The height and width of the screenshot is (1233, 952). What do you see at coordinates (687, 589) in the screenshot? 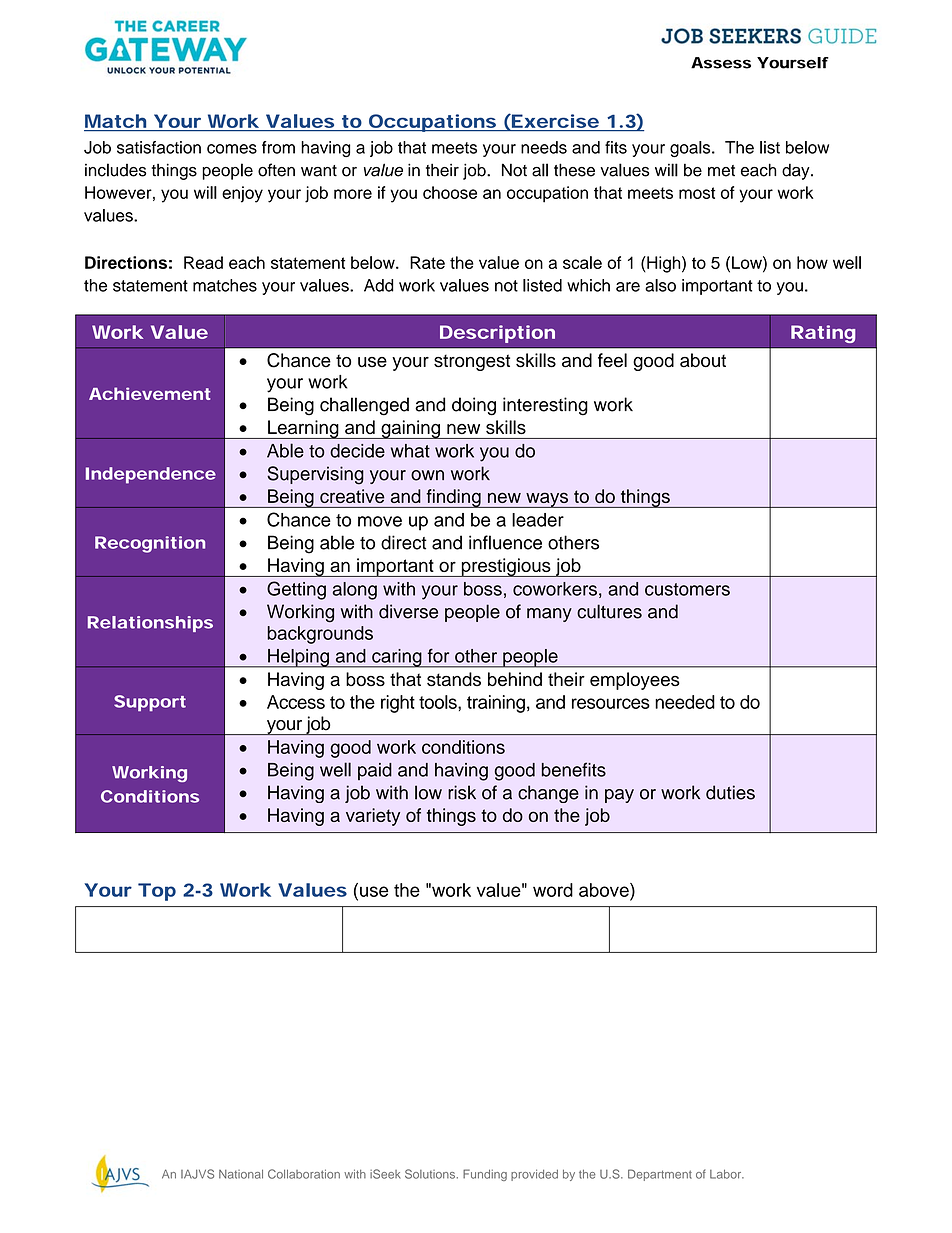
I see `customers` at bounding box center [687, 589].
